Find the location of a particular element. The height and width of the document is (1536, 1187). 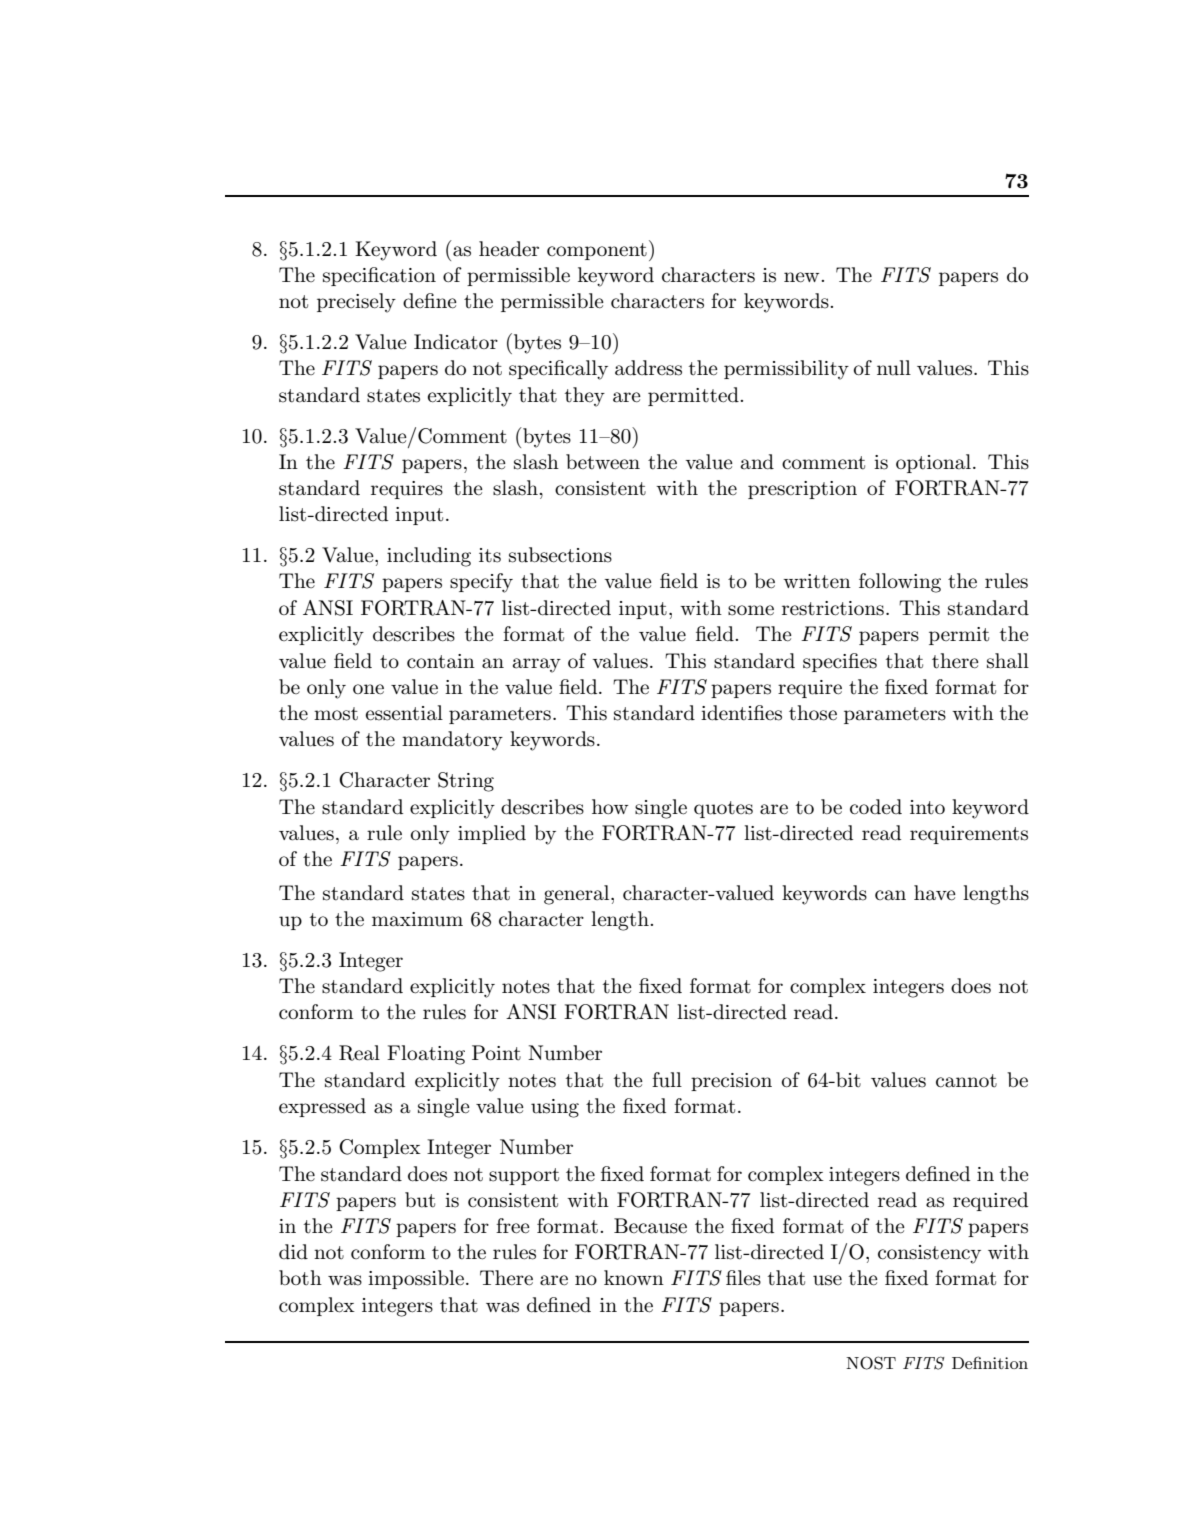

how is located at coordinates (610, 806).
